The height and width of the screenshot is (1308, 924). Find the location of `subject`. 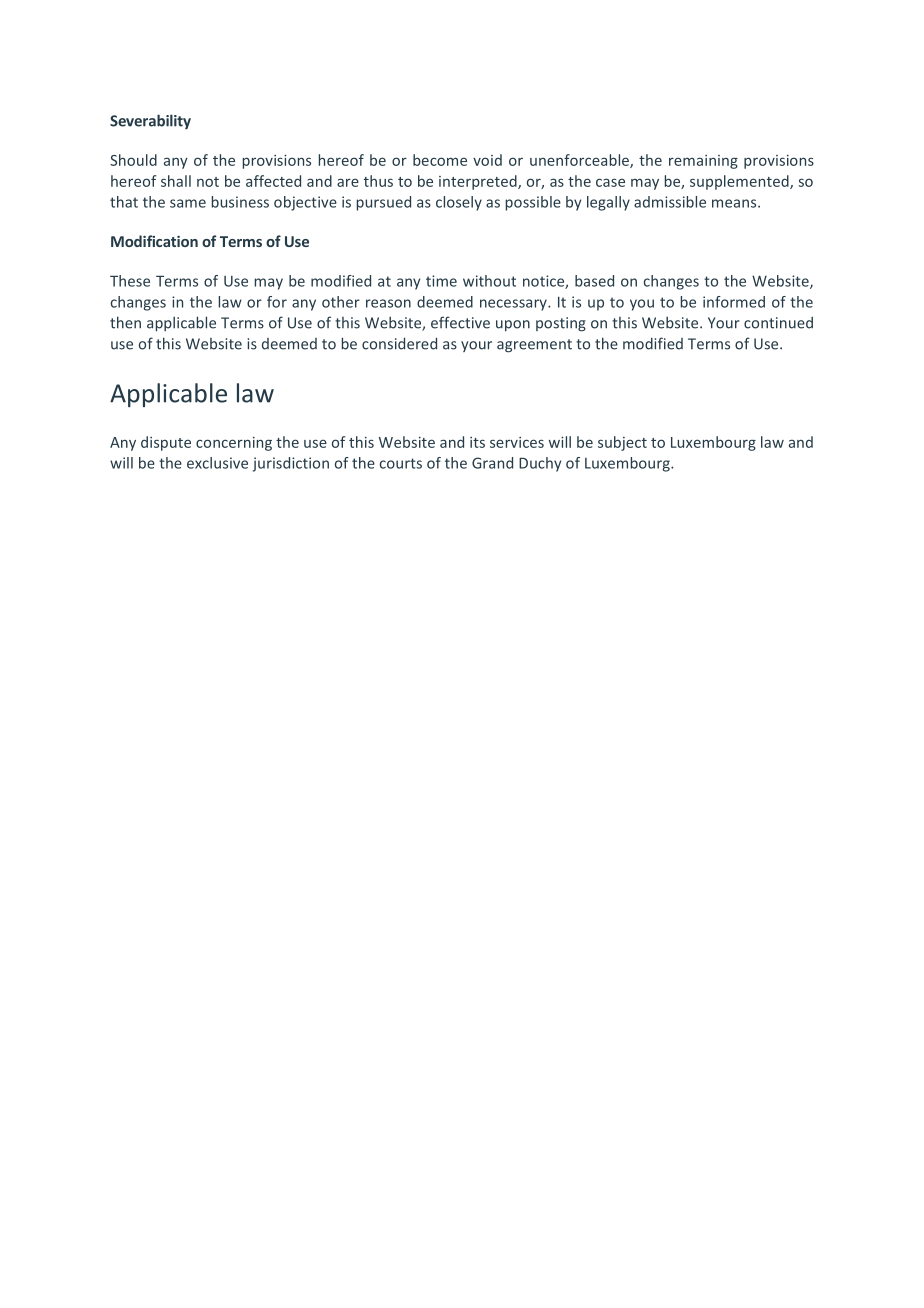

subject is located at coordinates (622, 443).
